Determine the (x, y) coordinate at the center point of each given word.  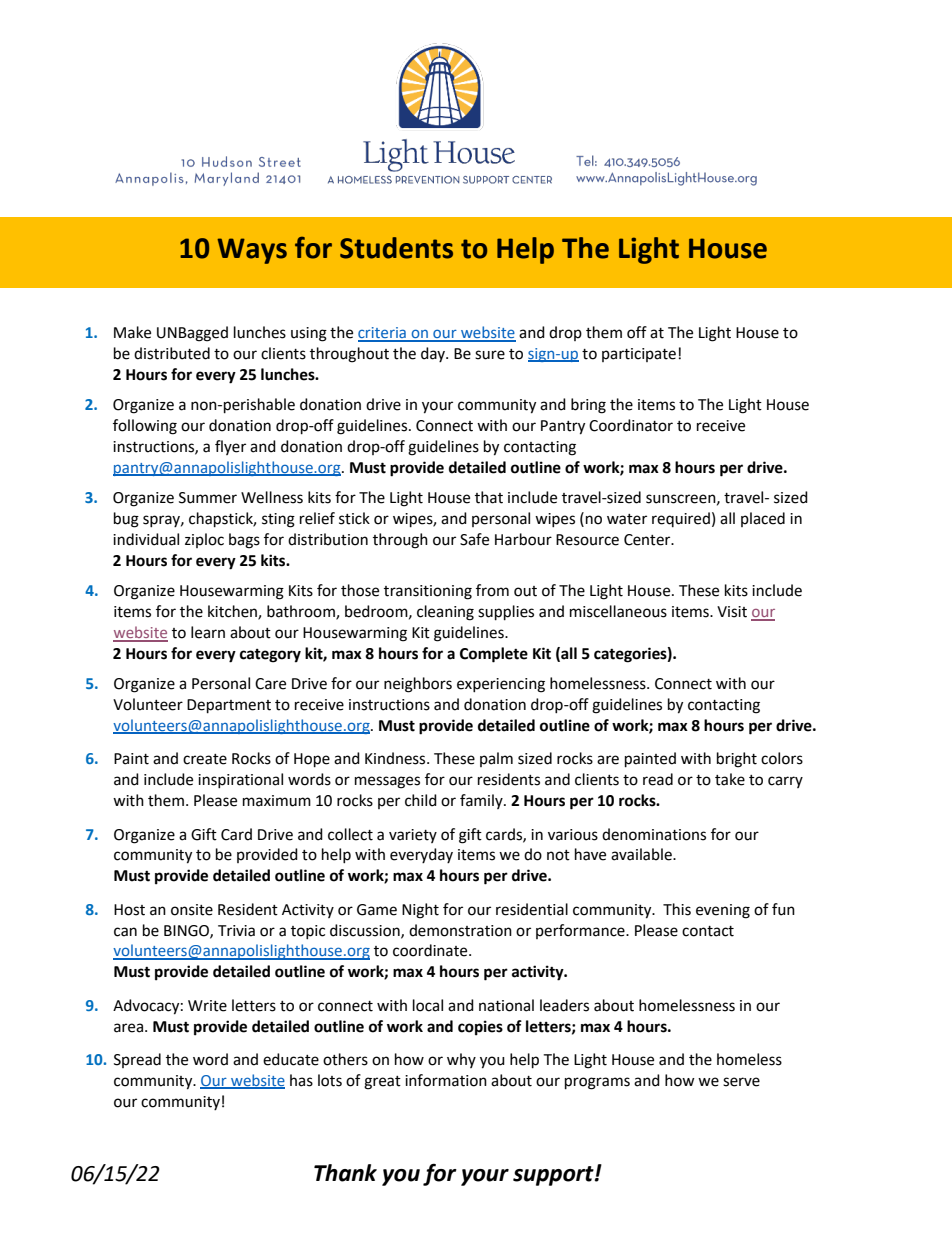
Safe (474, 539)
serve (741, 1082)
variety (413, 836)
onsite (192, 910)
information (446, 1080)
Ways (252, 251)
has (301, 1080)
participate (639, 355)
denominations (654, 834)
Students (396, 248)
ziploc (204, 540)
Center (648, 540)
